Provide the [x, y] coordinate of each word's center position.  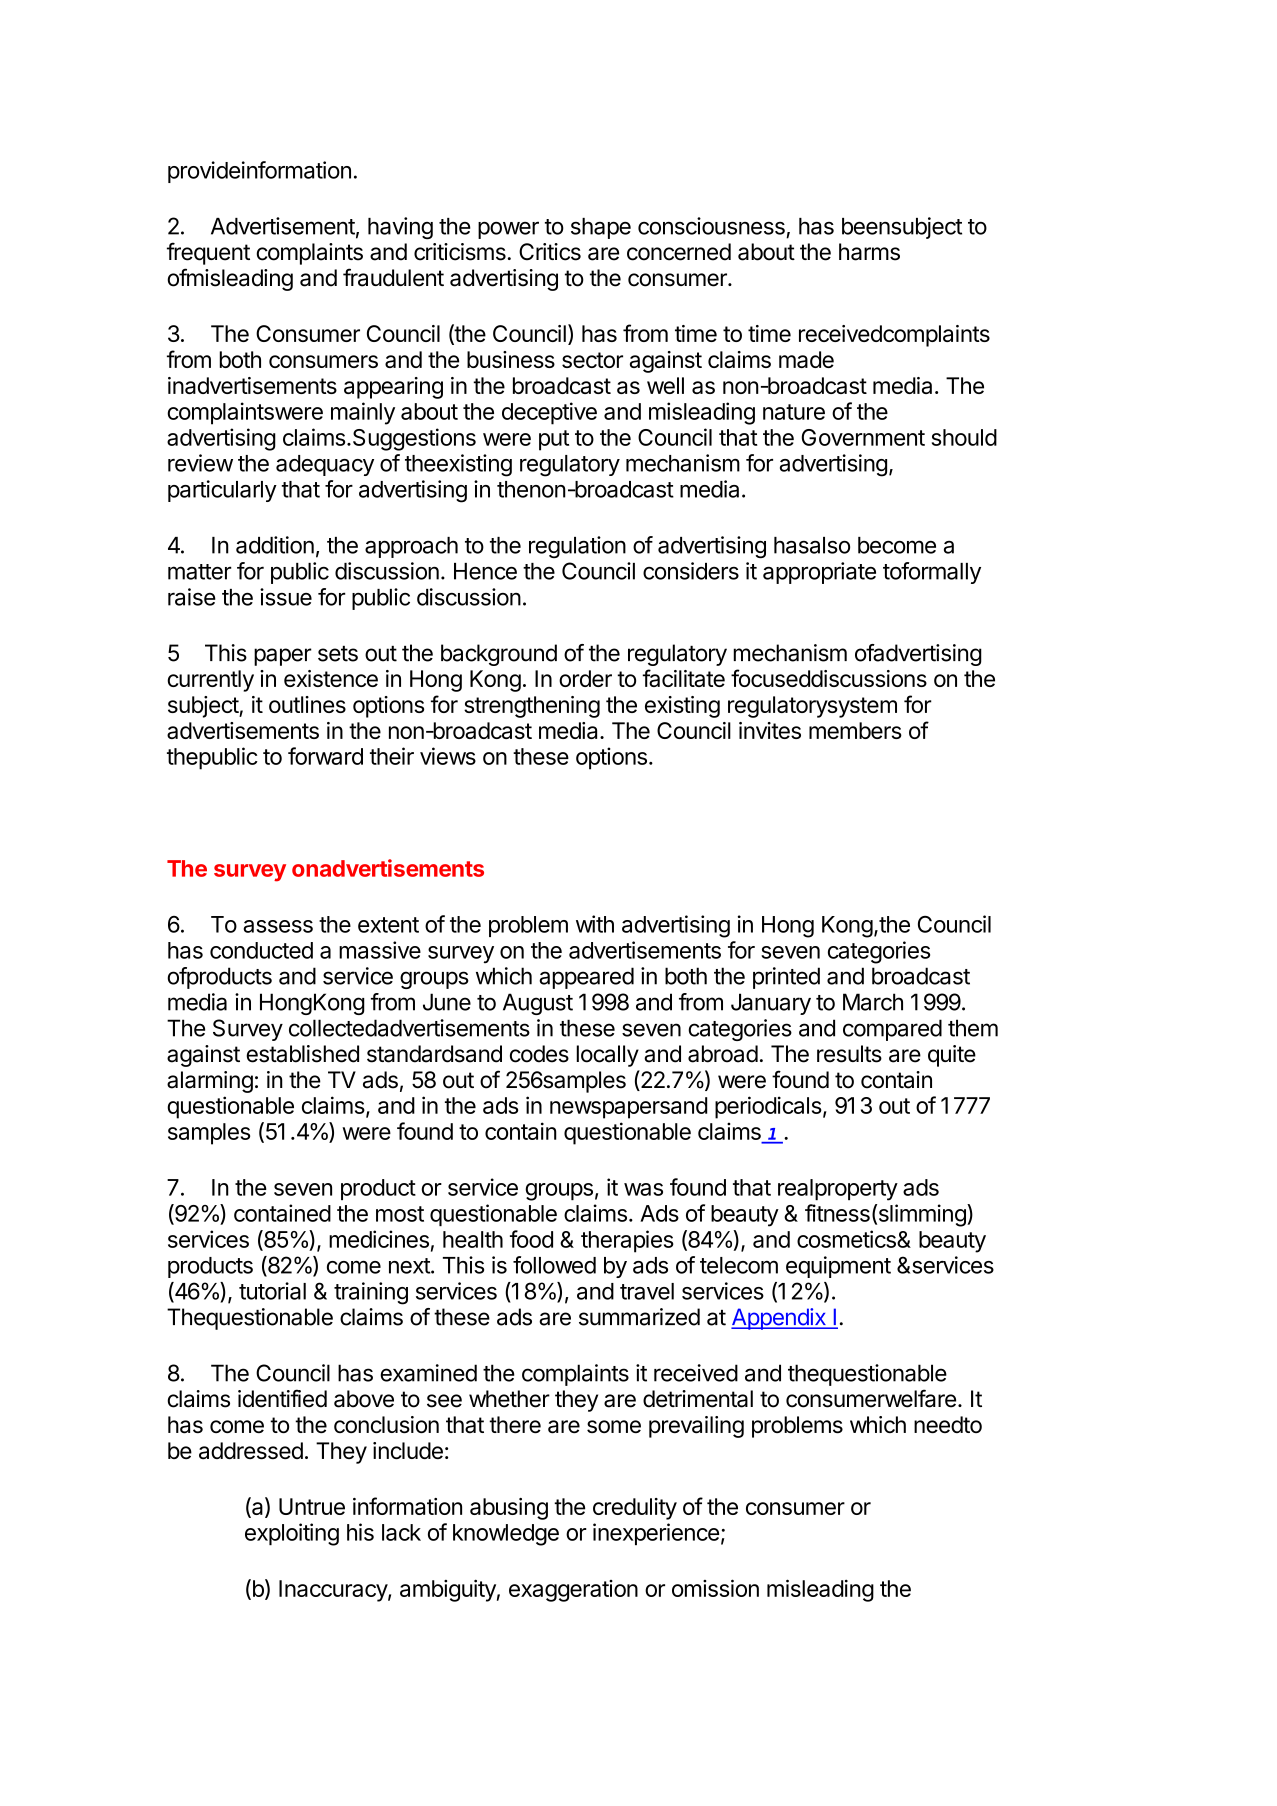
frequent [208, 253]
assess [278, 926]
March [873, 1002]
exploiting [292, 1534]
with [595, 924]
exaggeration [573, 1591]
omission [715, 1588]
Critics [550, 252]
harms [869, 252]
